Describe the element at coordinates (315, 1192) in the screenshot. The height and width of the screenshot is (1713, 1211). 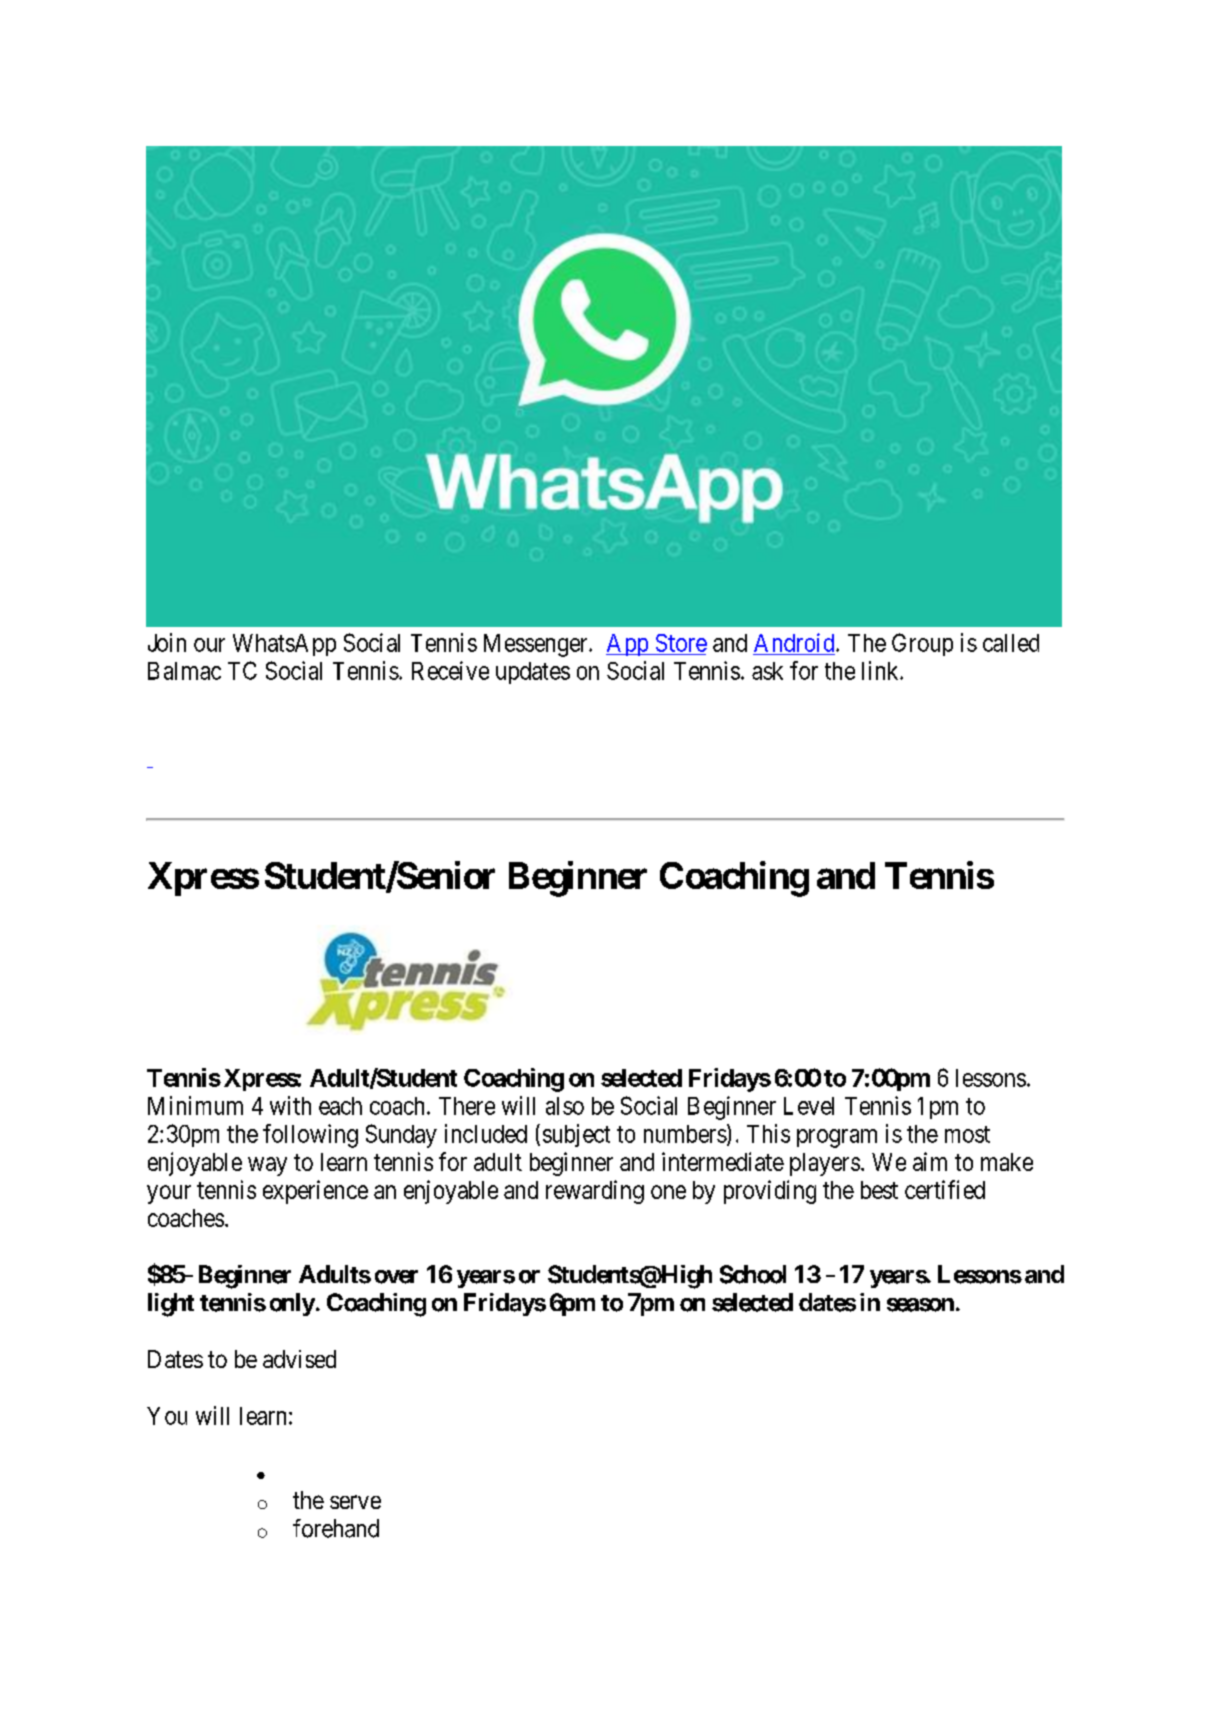
I see `experience` at that location.
